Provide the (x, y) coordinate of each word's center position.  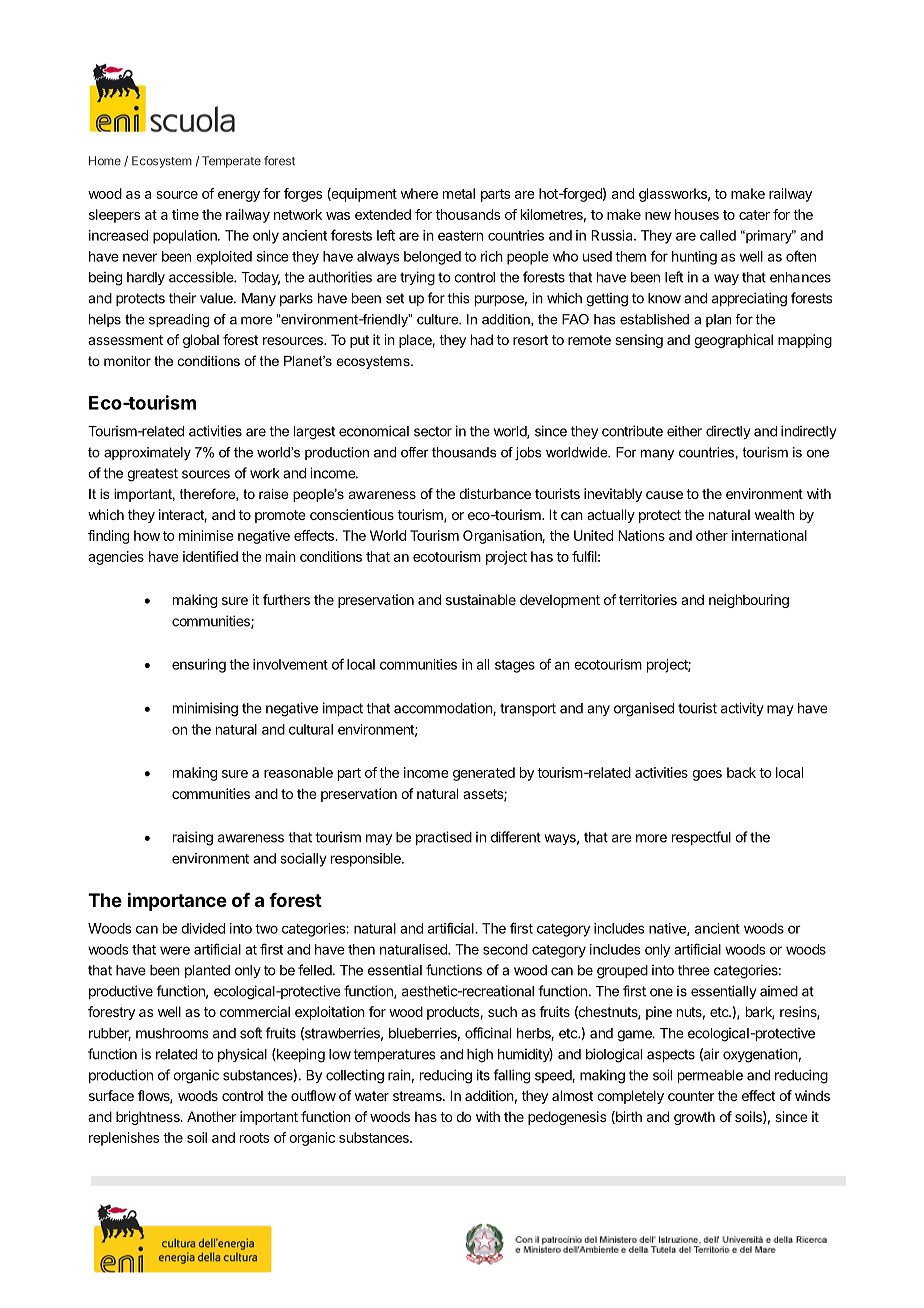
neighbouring (749, 601)
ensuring (199, 666)
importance (177, 901)
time (185, 214)
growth (694, 1118)
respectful (701, 838)
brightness (149, 1118)
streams (418, 1096)
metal (459, 193)
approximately (147, 454)
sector (433, 431)
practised (444, 838)
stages (515, 666)
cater (754, 215)
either (684, 431)
